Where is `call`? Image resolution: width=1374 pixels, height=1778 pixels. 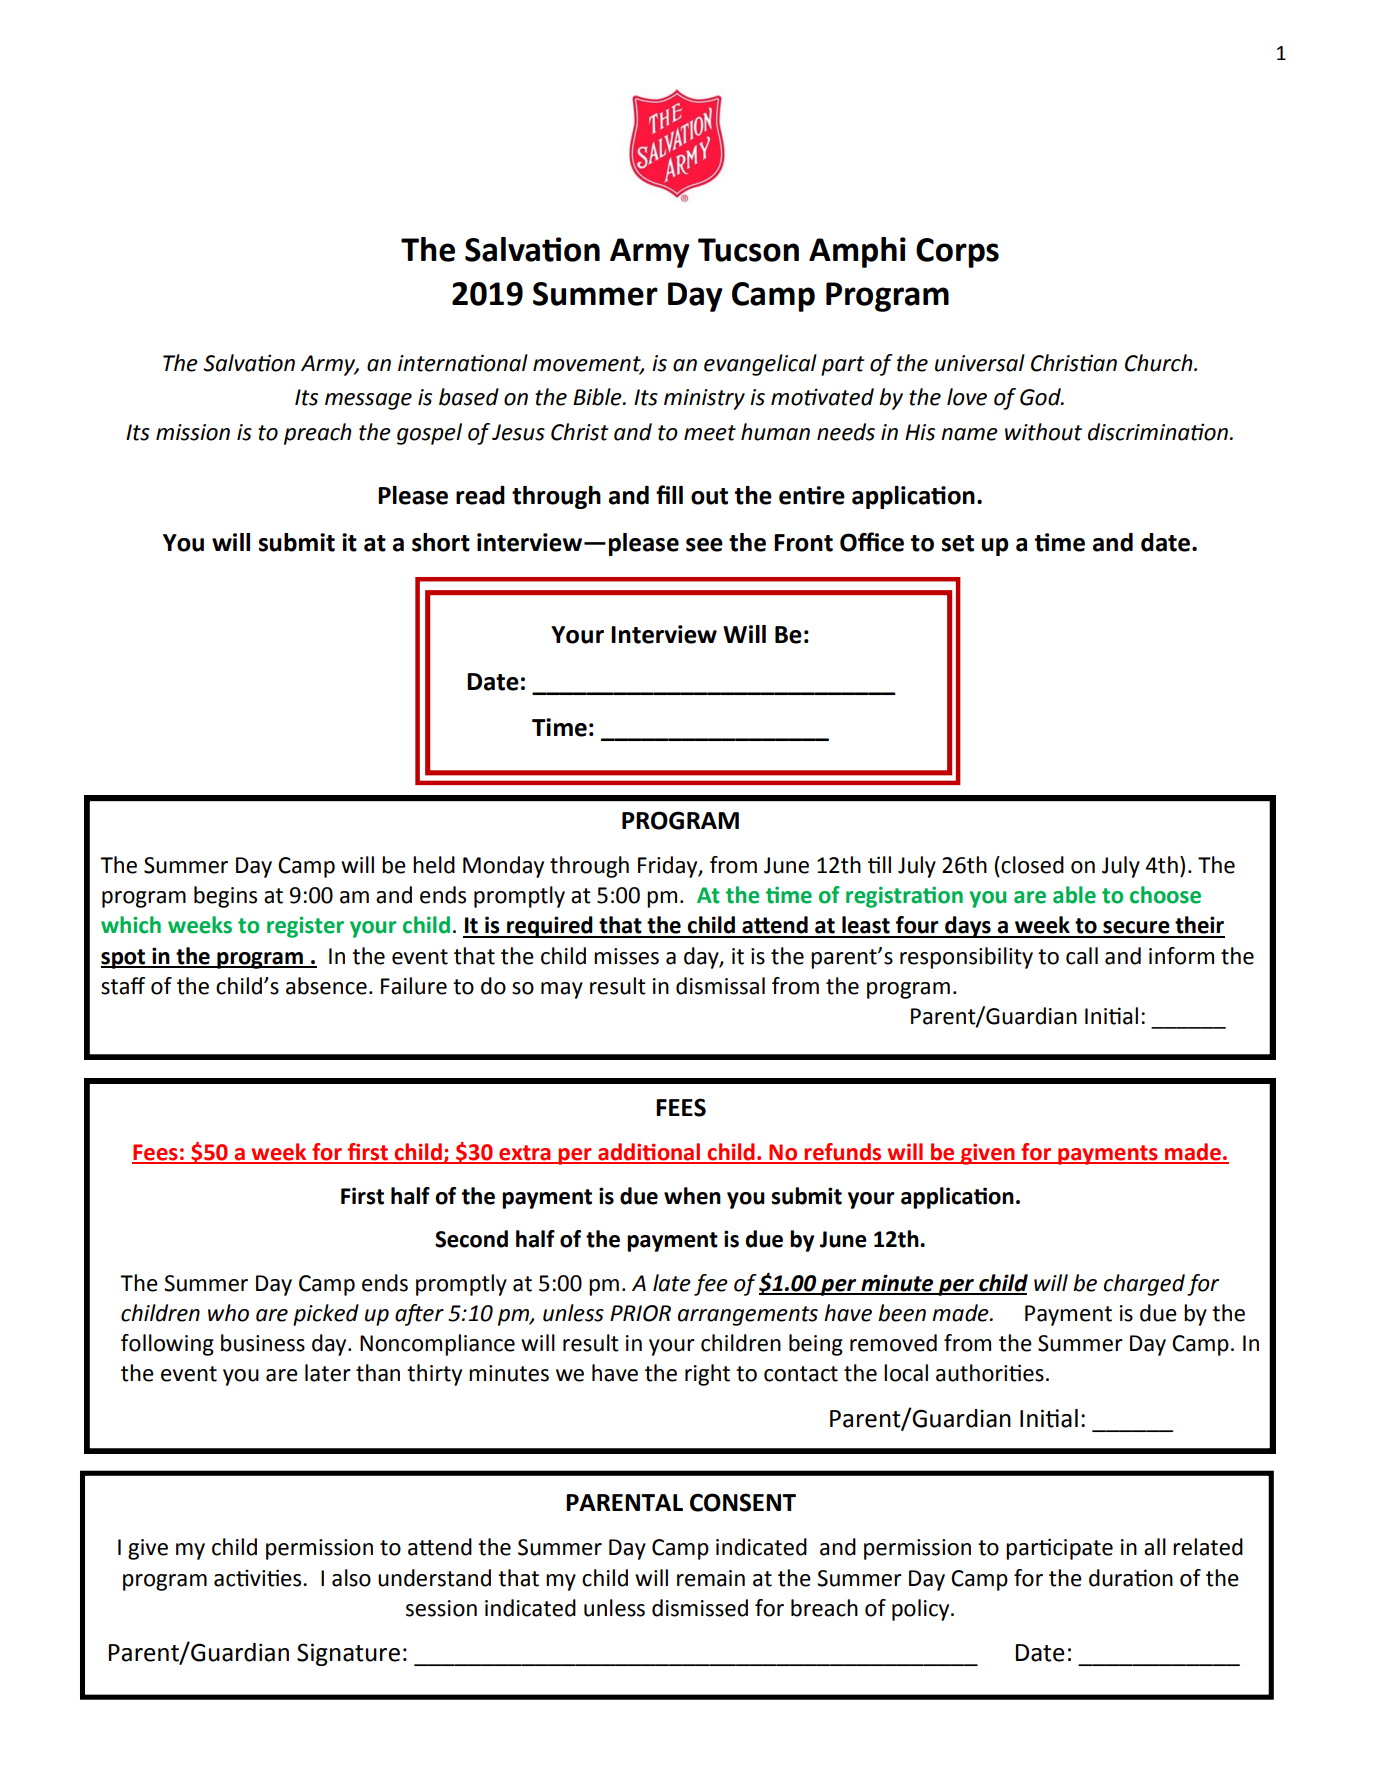
call is located at coordinates (1082, 956).
